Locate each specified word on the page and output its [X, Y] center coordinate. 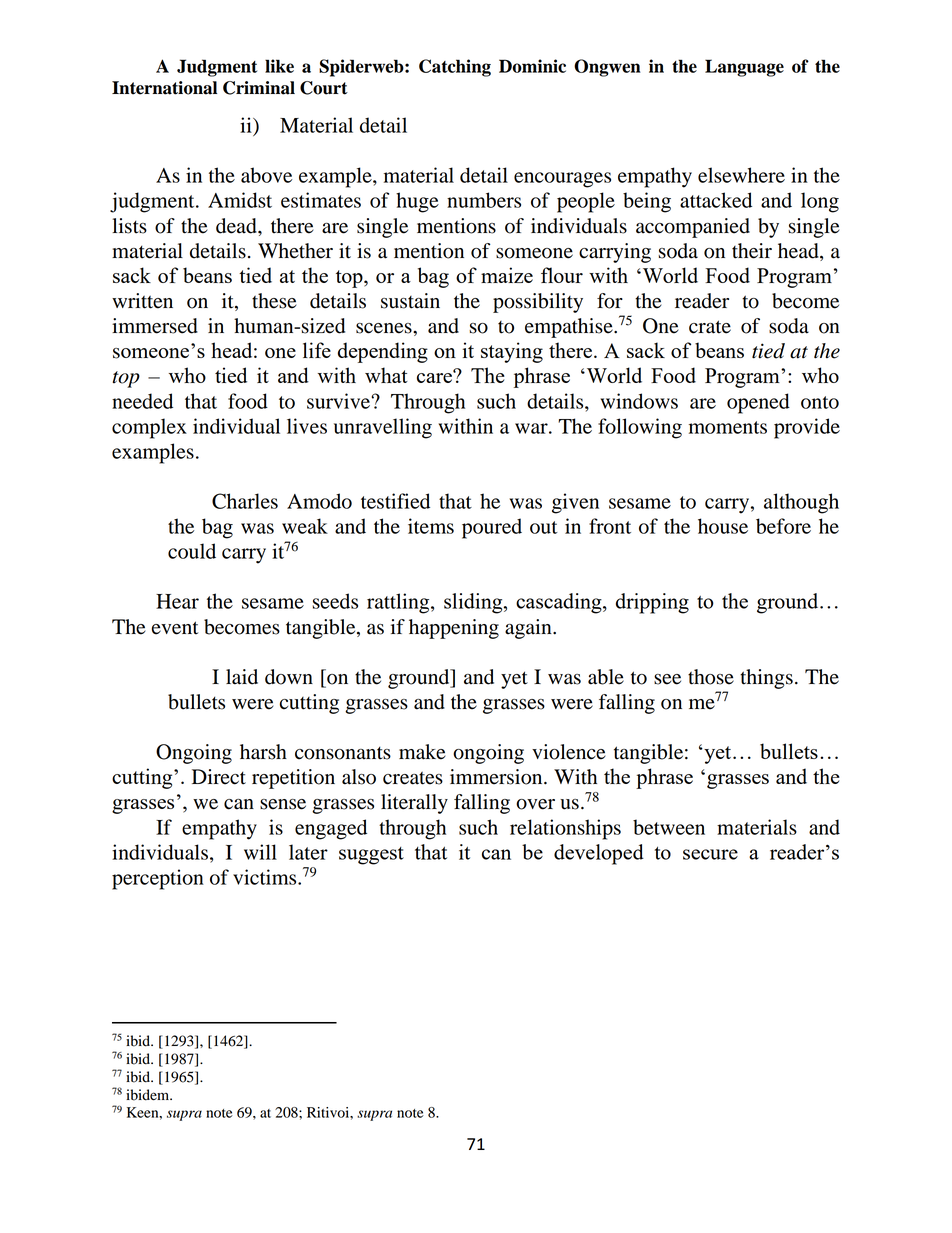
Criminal [259, 88]
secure [710, 854]
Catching [455, 68]
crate [710, 327]
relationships [565, 829]
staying [512, 352]
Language [744, 68]
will [260, 852]
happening [454, 629]
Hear [177, 601]
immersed [155, 326]
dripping [652, 603]
